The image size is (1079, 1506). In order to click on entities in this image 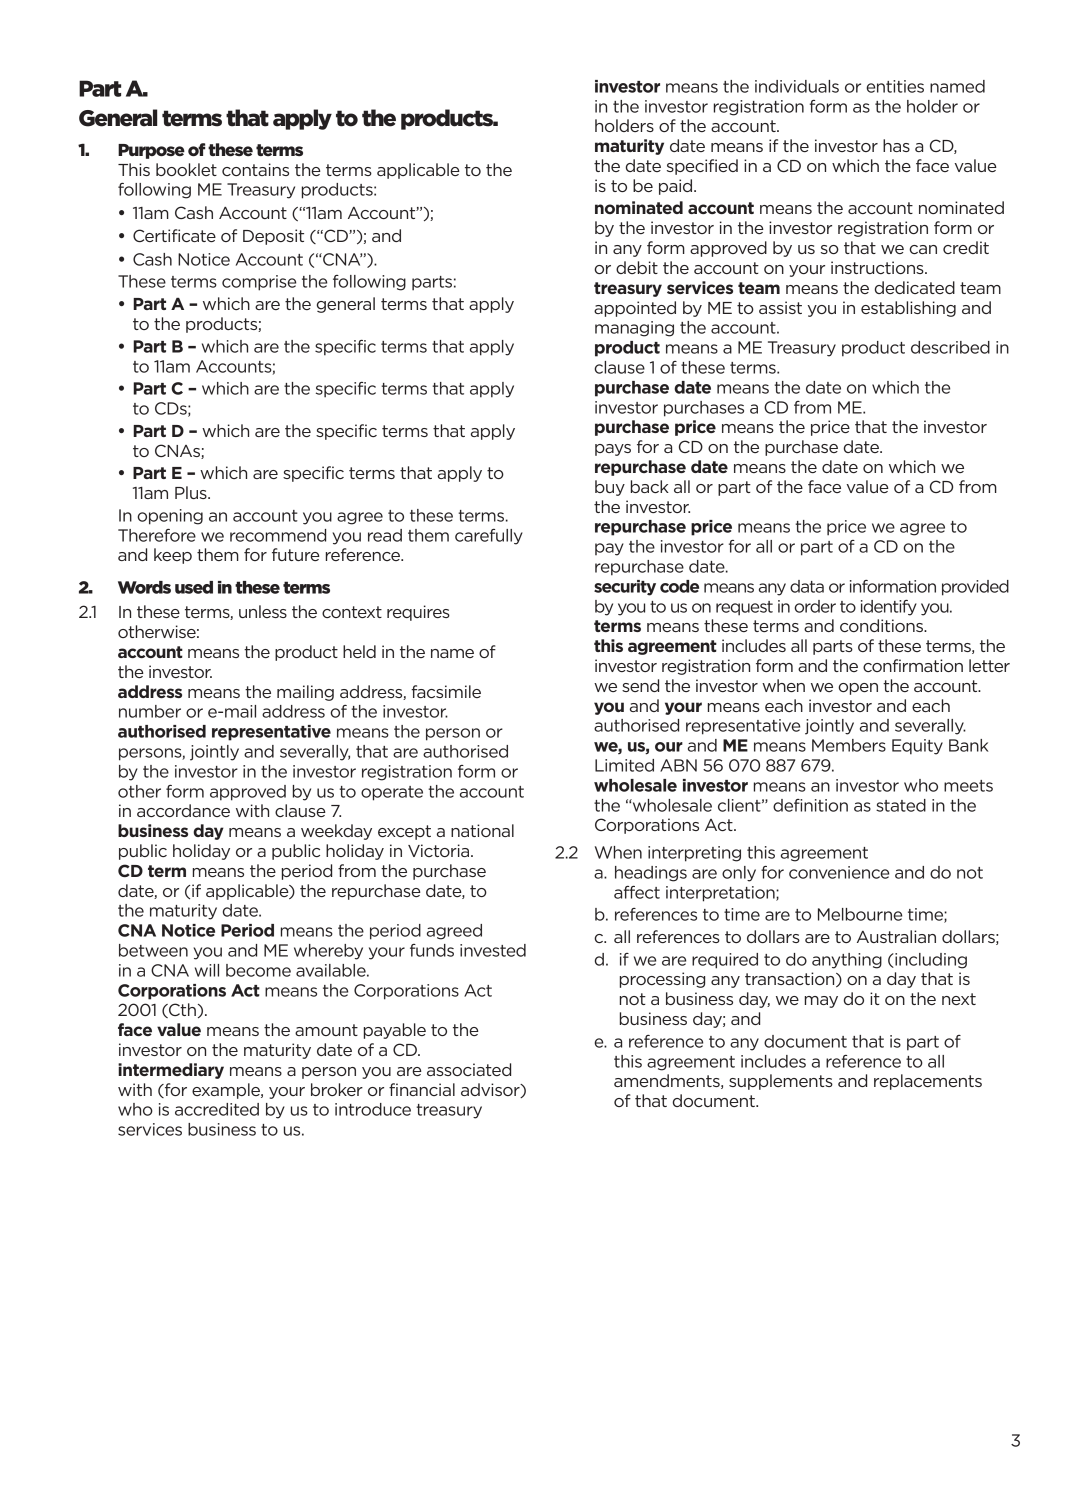, I will do `click(895, 86)`.
